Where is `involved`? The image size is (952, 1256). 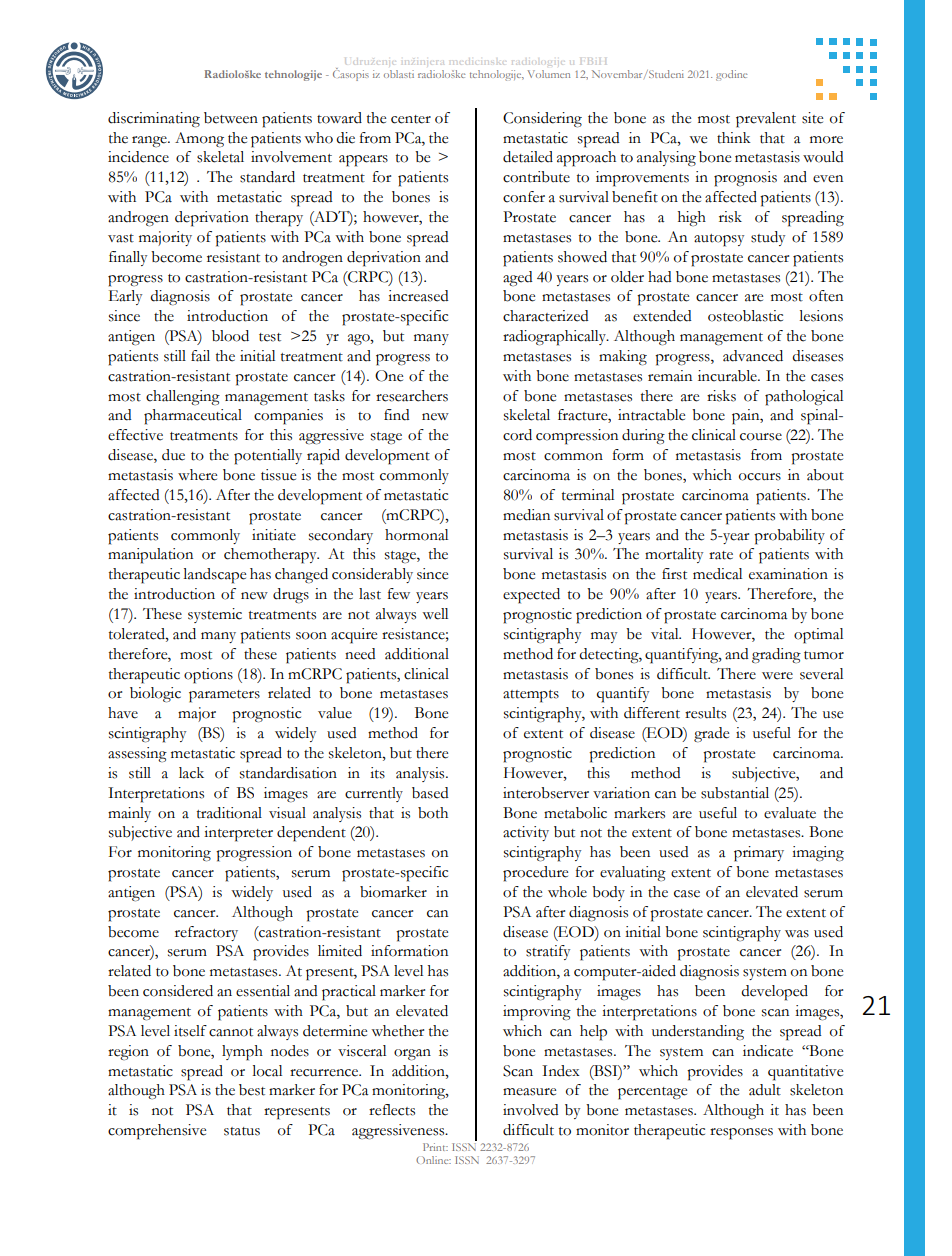 involved is located at coordinates (531, 1110).
